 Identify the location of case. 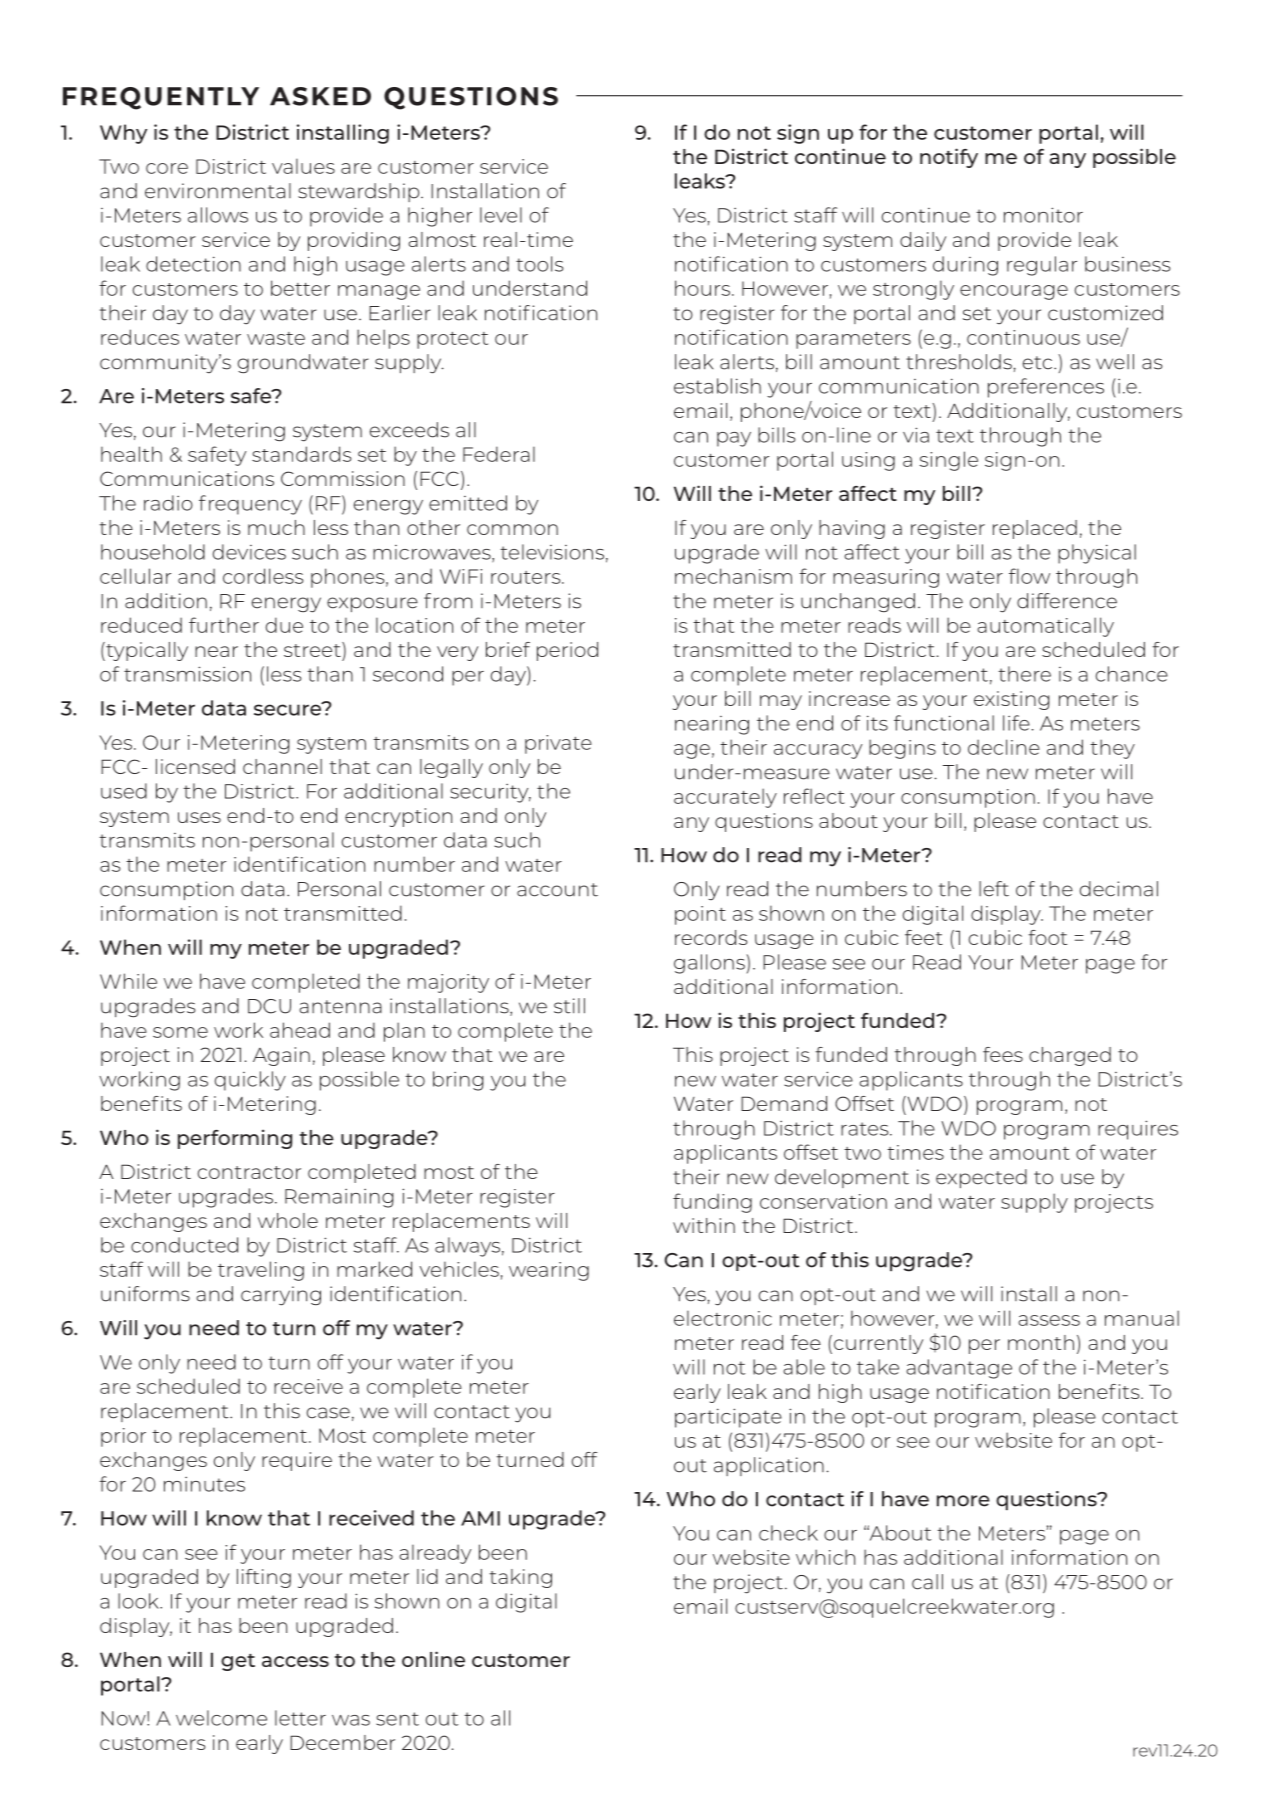
(328, 1413).
